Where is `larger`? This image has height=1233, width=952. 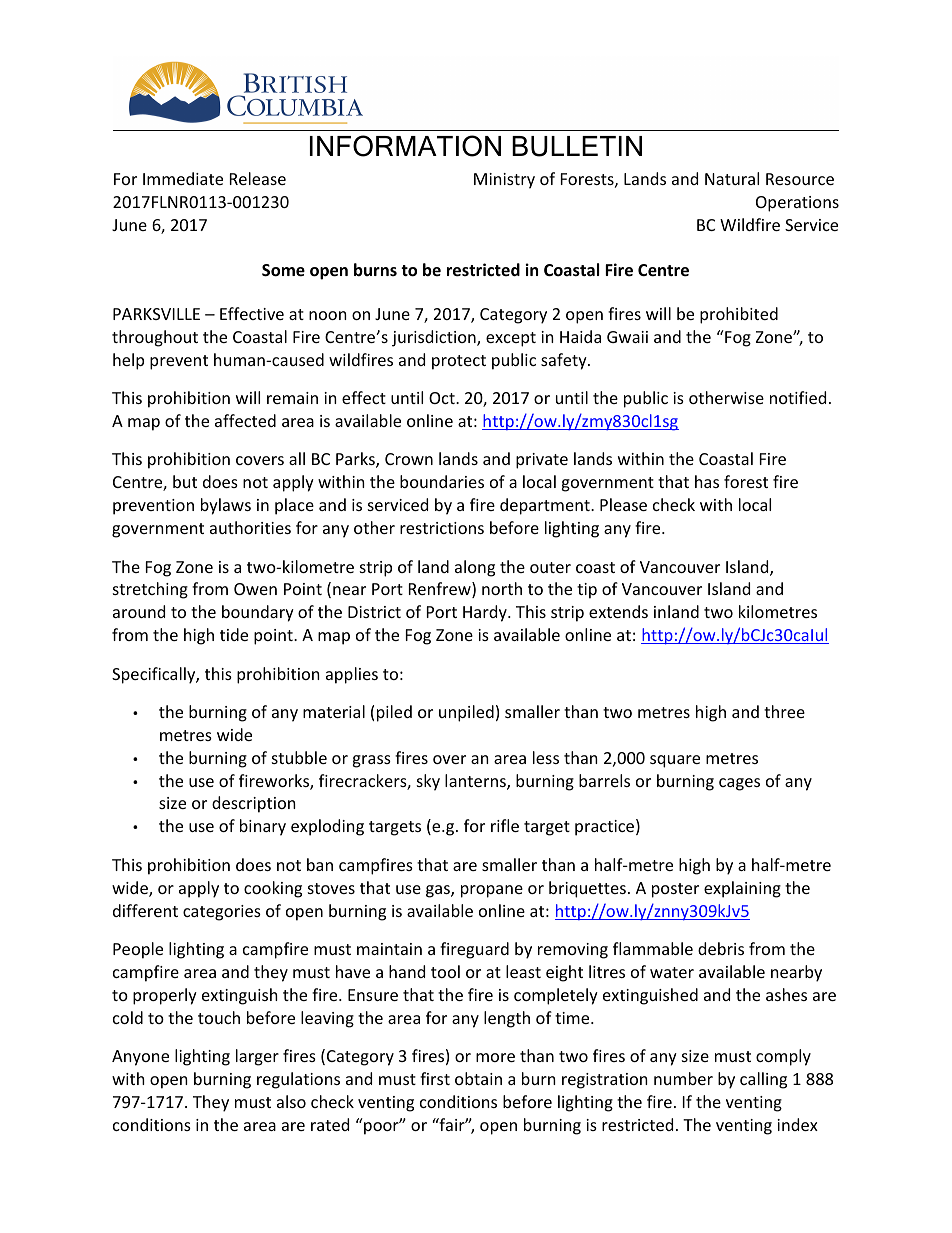
larger is located at coordinates (257, 1057).
